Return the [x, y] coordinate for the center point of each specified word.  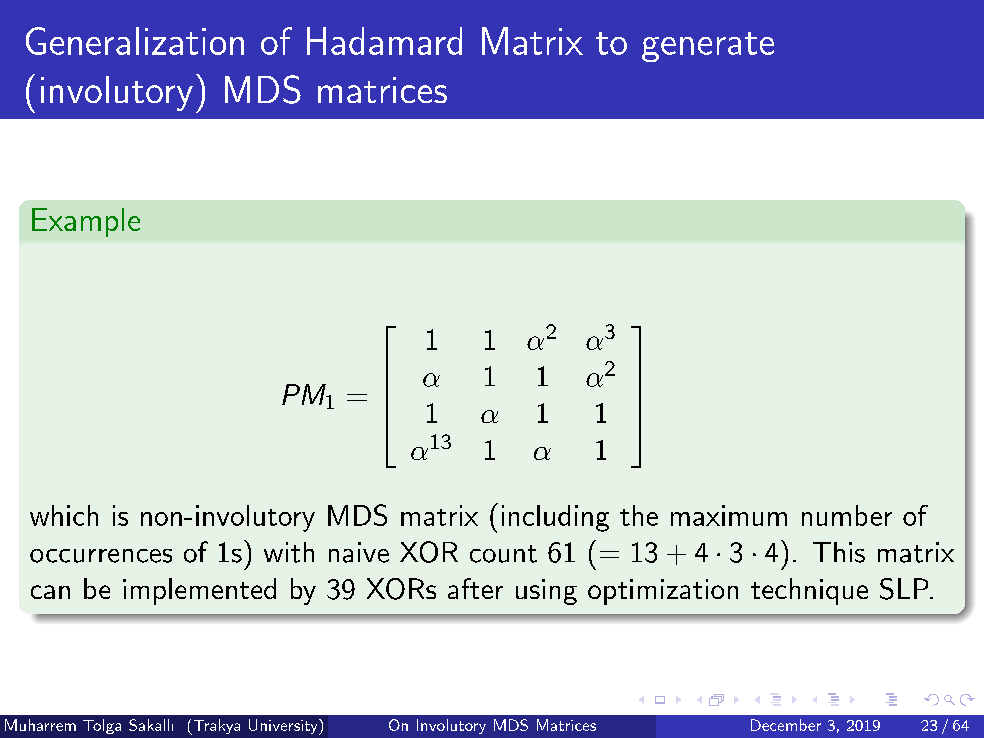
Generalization [135, 41]
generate [708, 47]
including [555, 518]
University [284, 727]
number [847, 515]
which [64, 515]
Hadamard [384, 41]
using [546, 592]
